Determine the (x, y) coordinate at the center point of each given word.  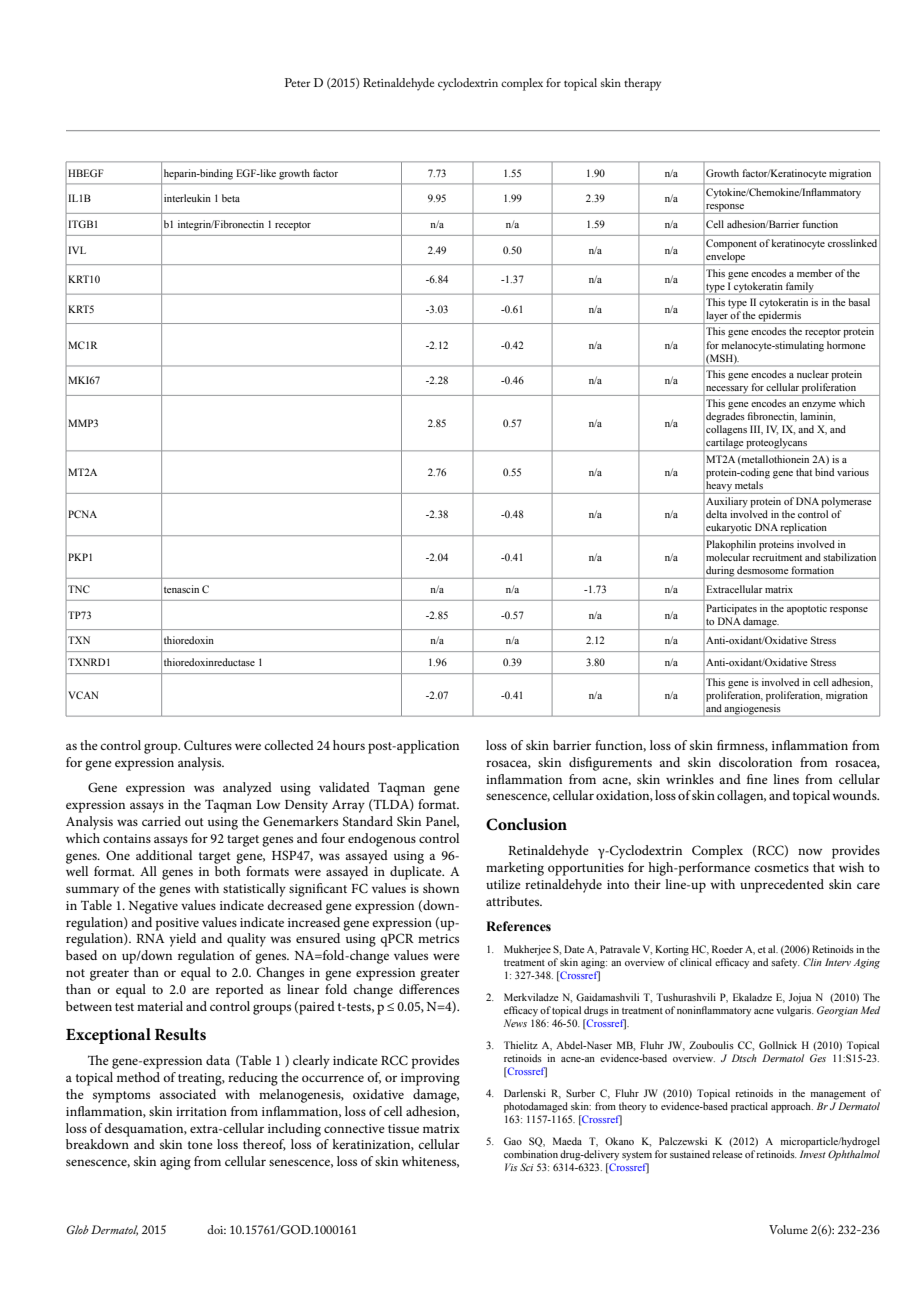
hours (349, 745)
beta (231, 198)
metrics (438, 938)
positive (177, 924)
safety (785, 963)
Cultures (208, 745)
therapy (642, 84)
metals (749, 485)
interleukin (187, 198)
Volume (788, 1229)
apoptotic (807, 609)
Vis (511, 1167)
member (815, 273)
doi (216, 1229)
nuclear (813, 374)
